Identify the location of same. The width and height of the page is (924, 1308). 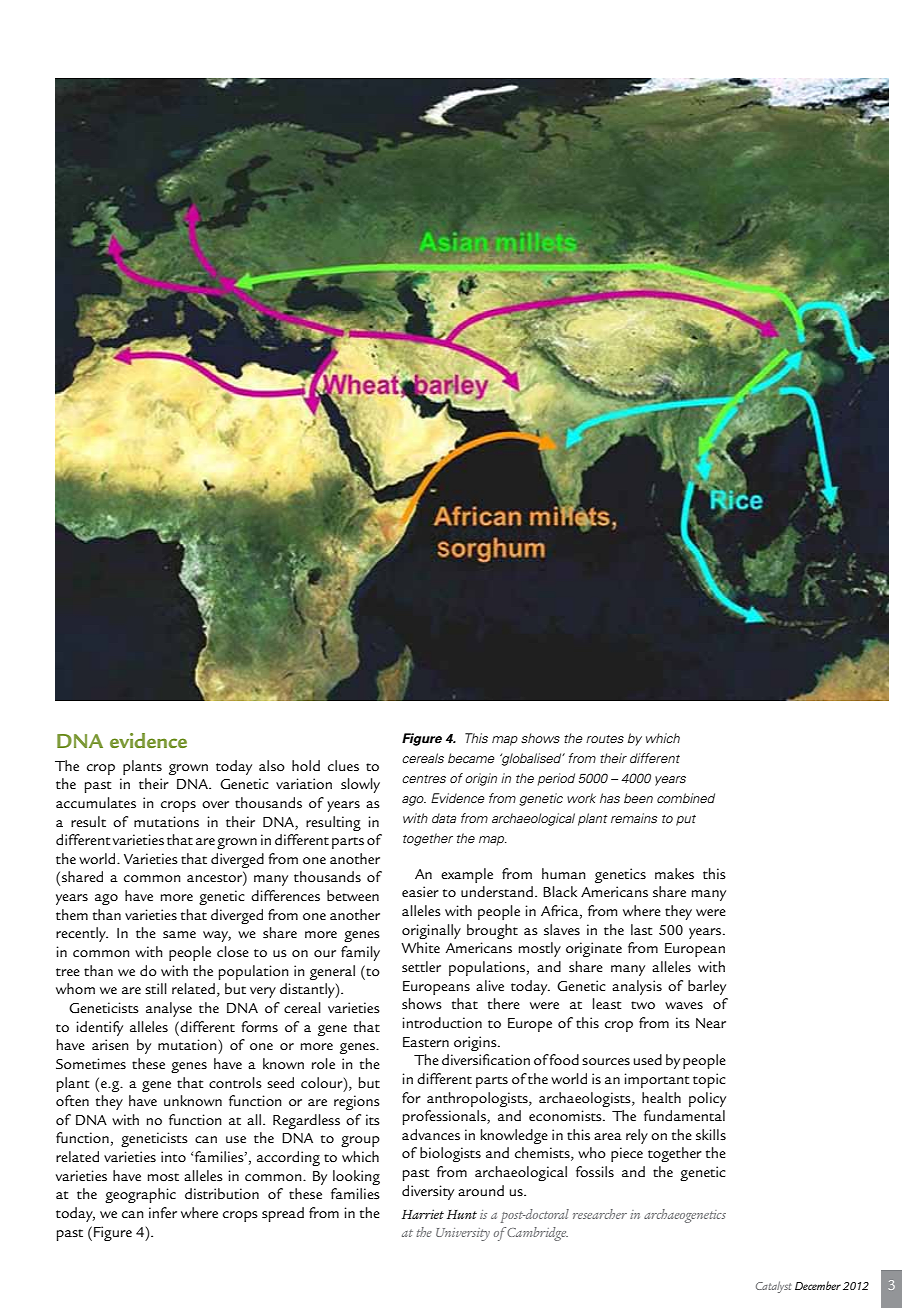
(179, 934).
